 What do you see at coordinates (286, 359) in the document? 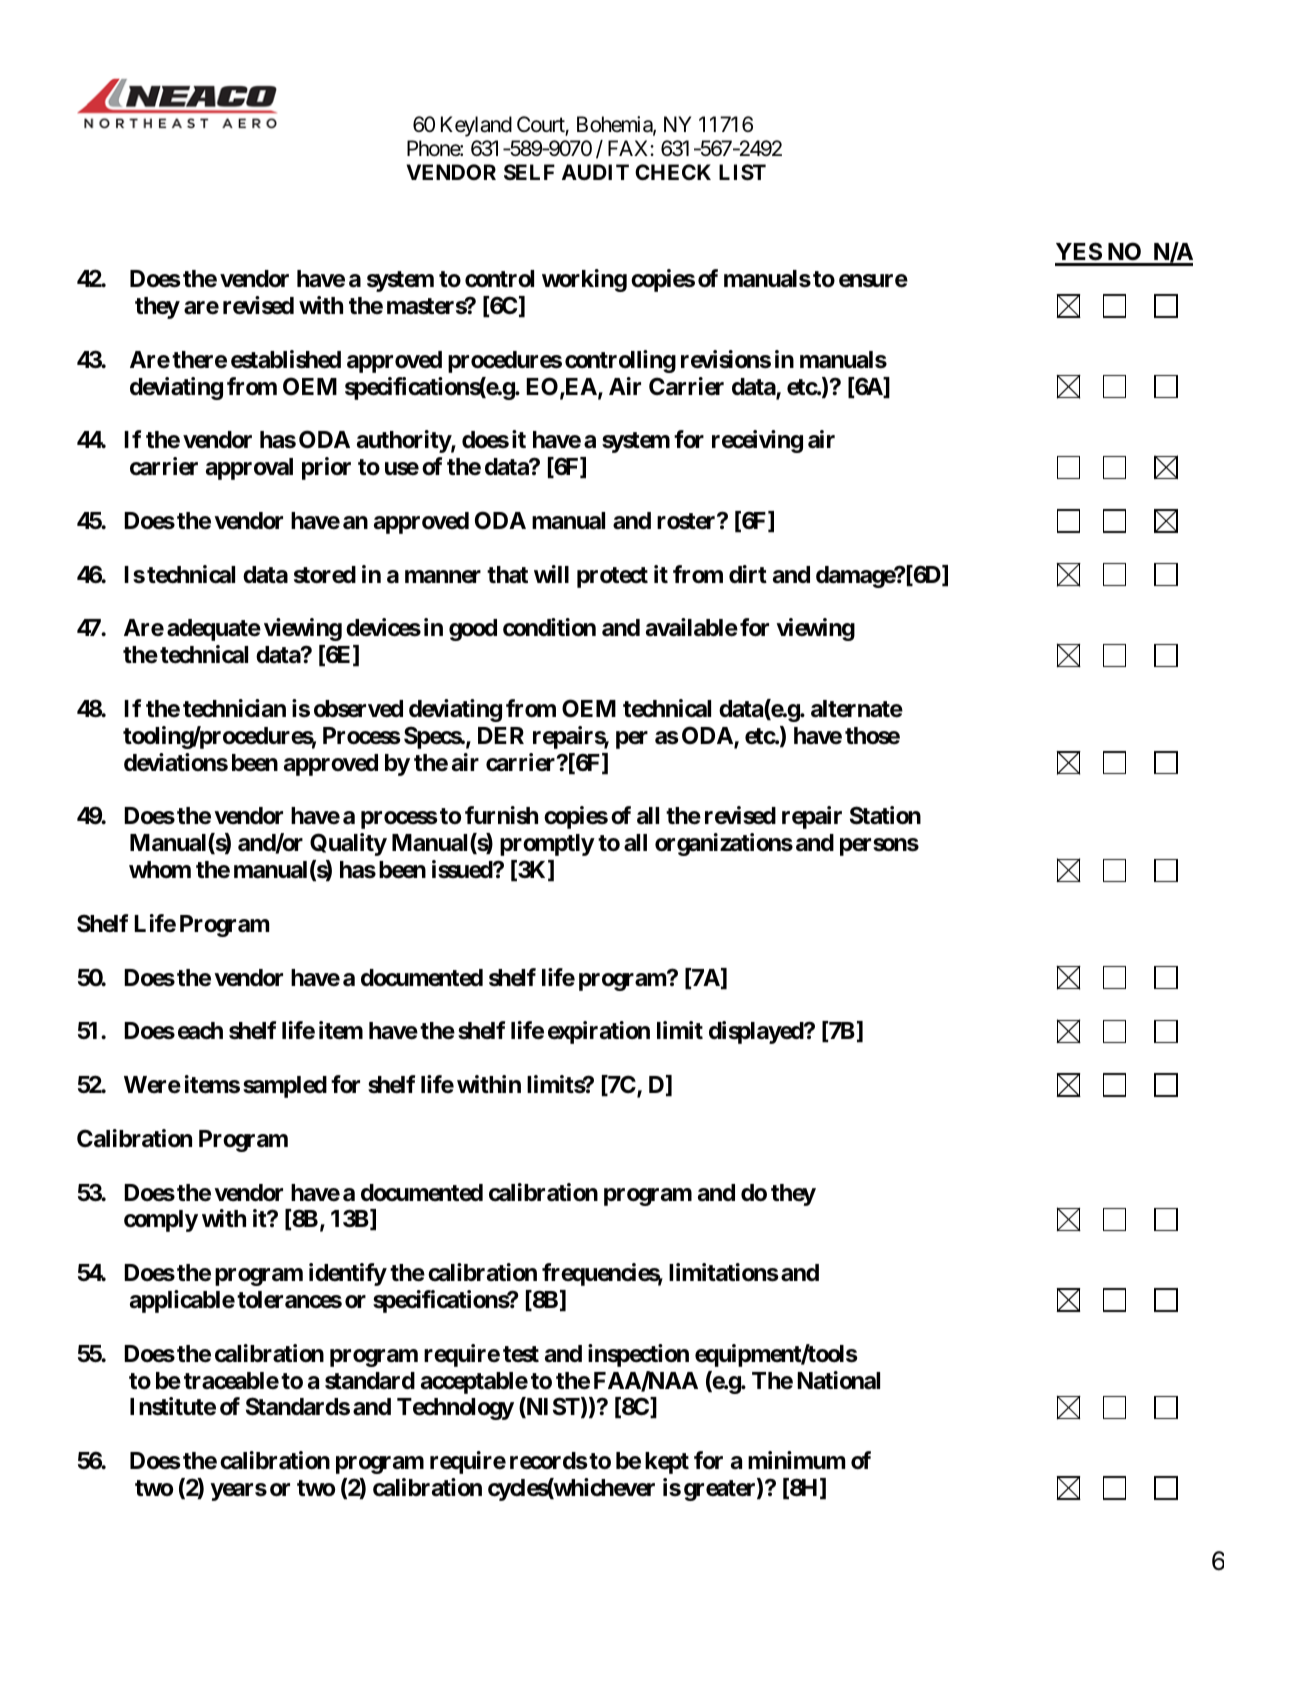
I see `established` at bounding box center [286, 359].
